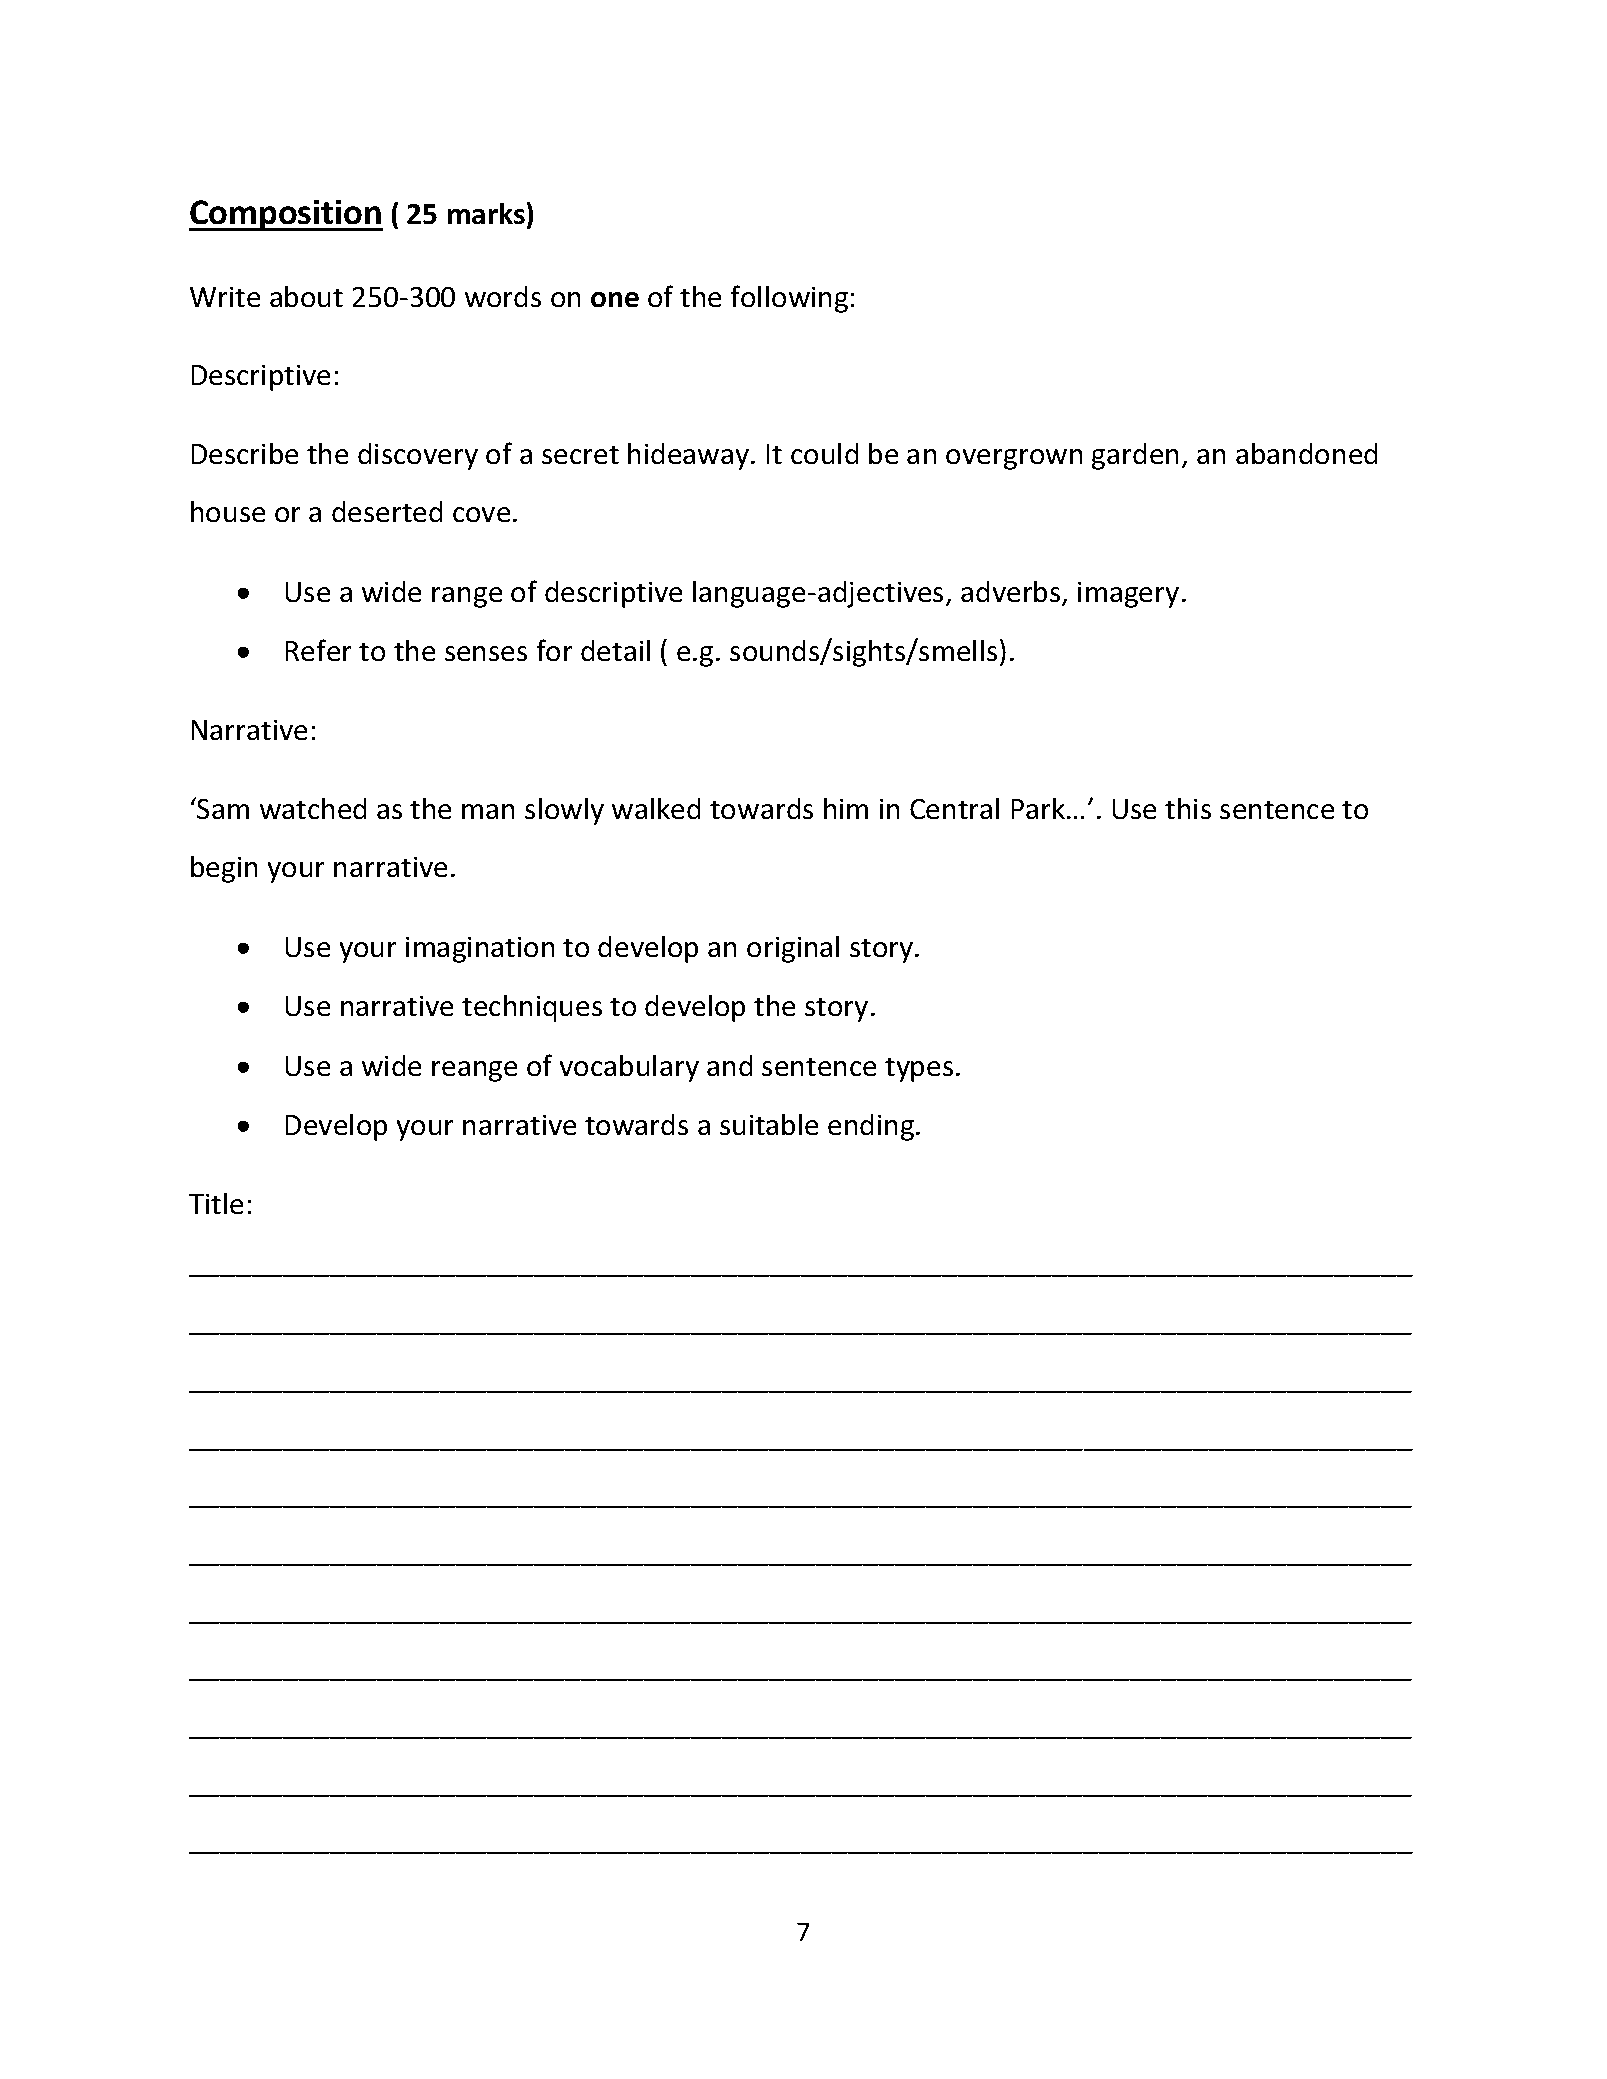 This document has width=1607, height=2079. I want to click on Composition, so click(286, 215).
